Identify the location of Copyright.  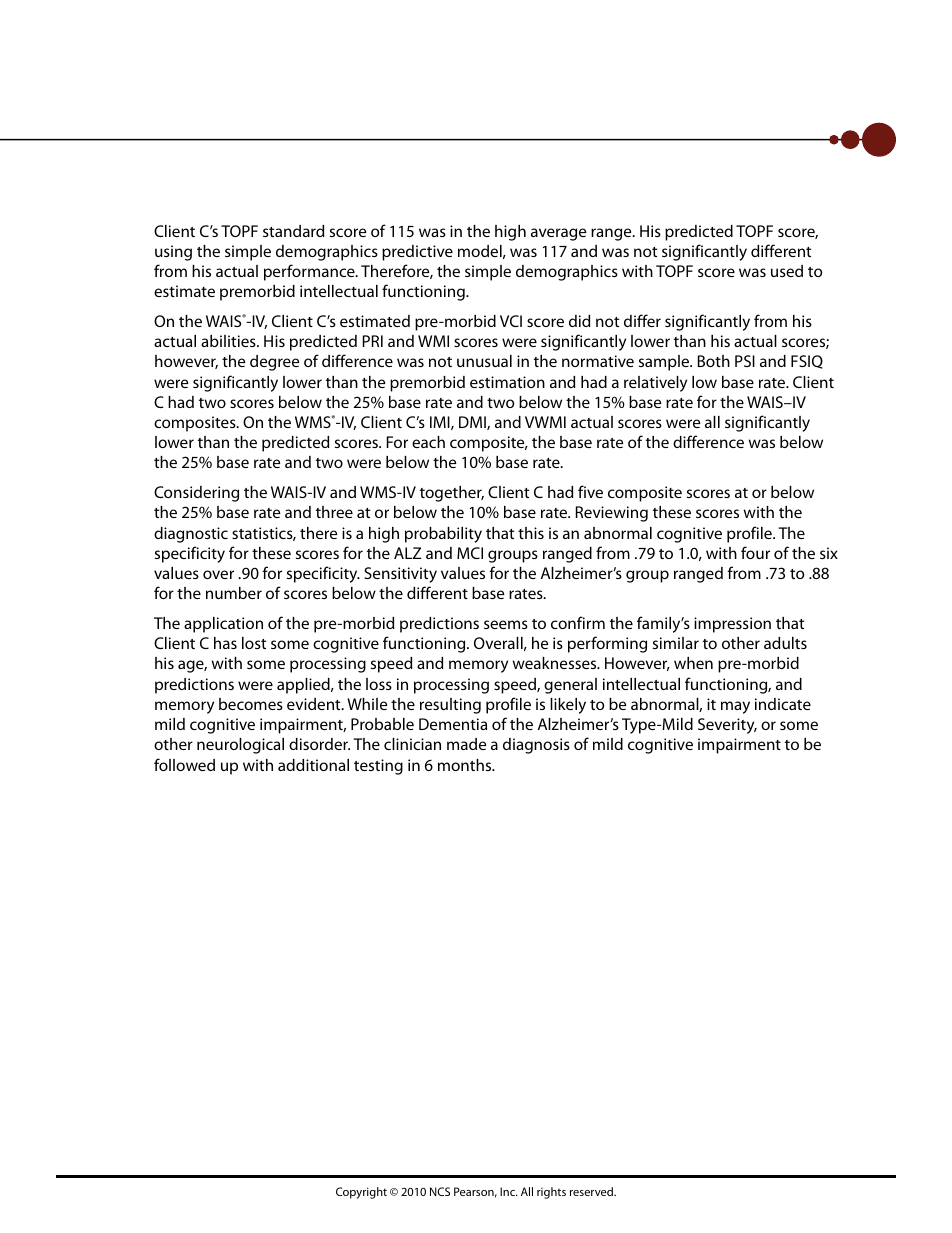
(361, 1193).
